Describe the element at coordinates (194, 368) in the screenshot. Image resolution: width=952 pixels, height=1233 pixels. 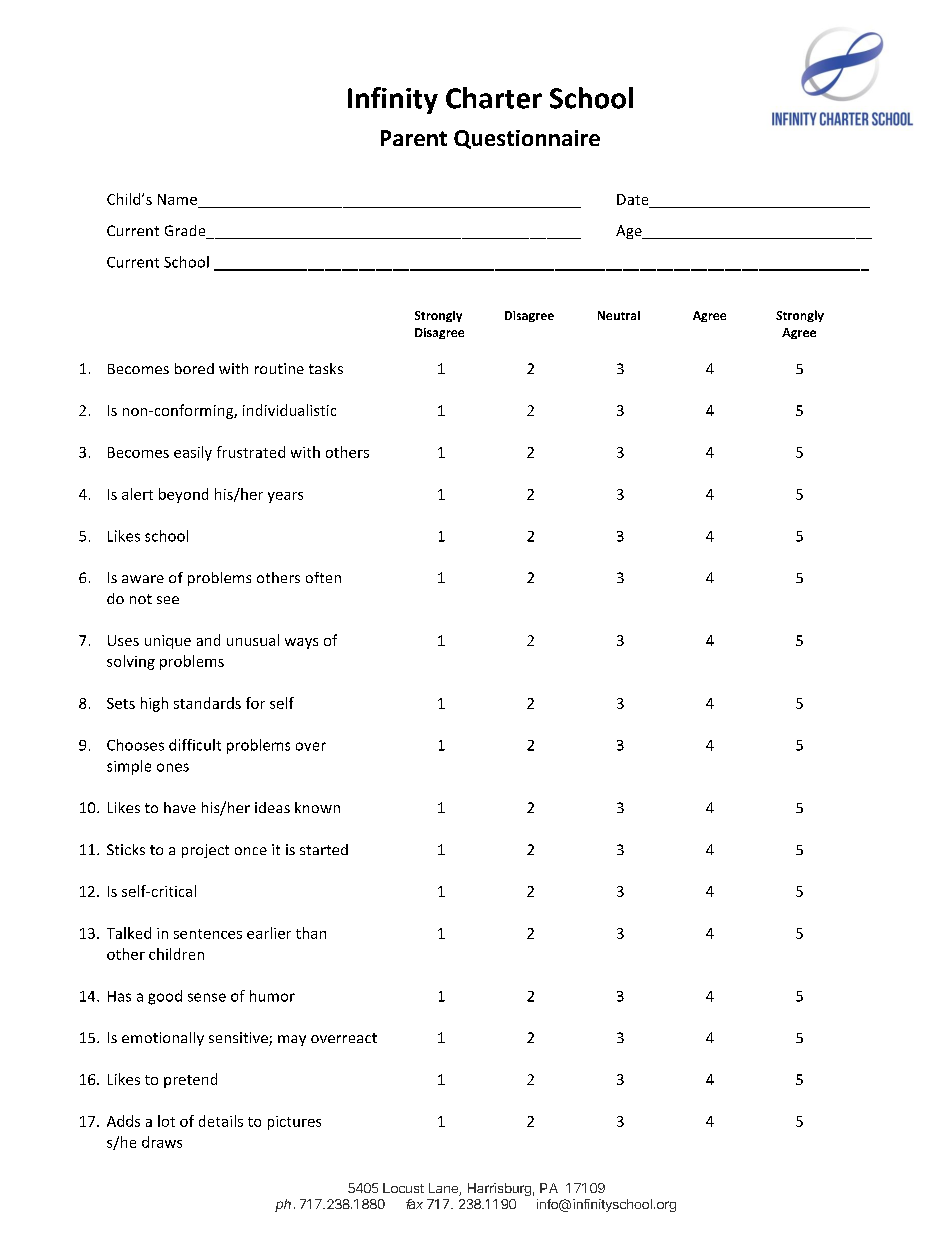
I see `bored` at that location.
